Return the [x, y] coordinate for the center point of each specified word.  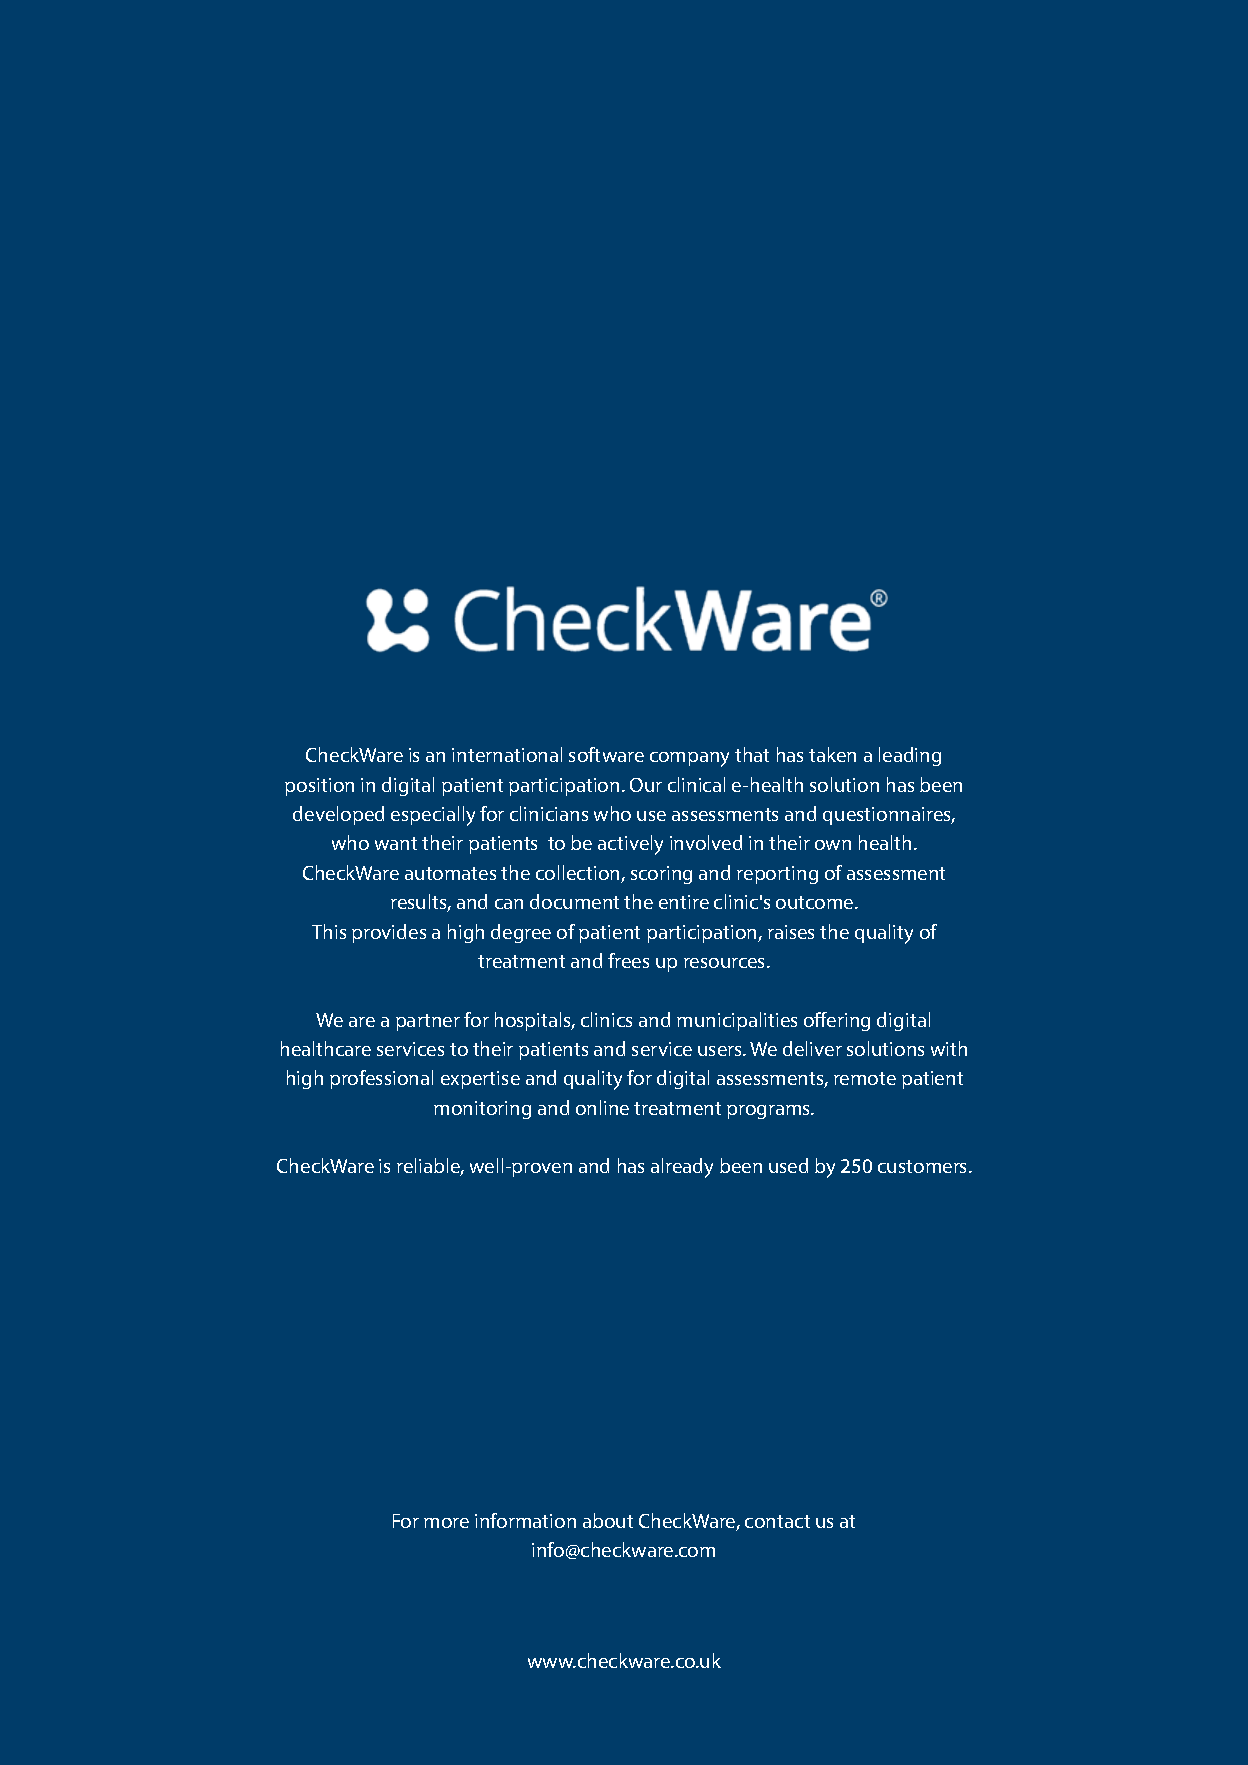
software [606, 754]
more [446, 1523]
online [602, 1107]
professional [381, 1079]
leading [910, 756]
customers [924, 1166]
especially [433, 816]
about [608, 1520]
